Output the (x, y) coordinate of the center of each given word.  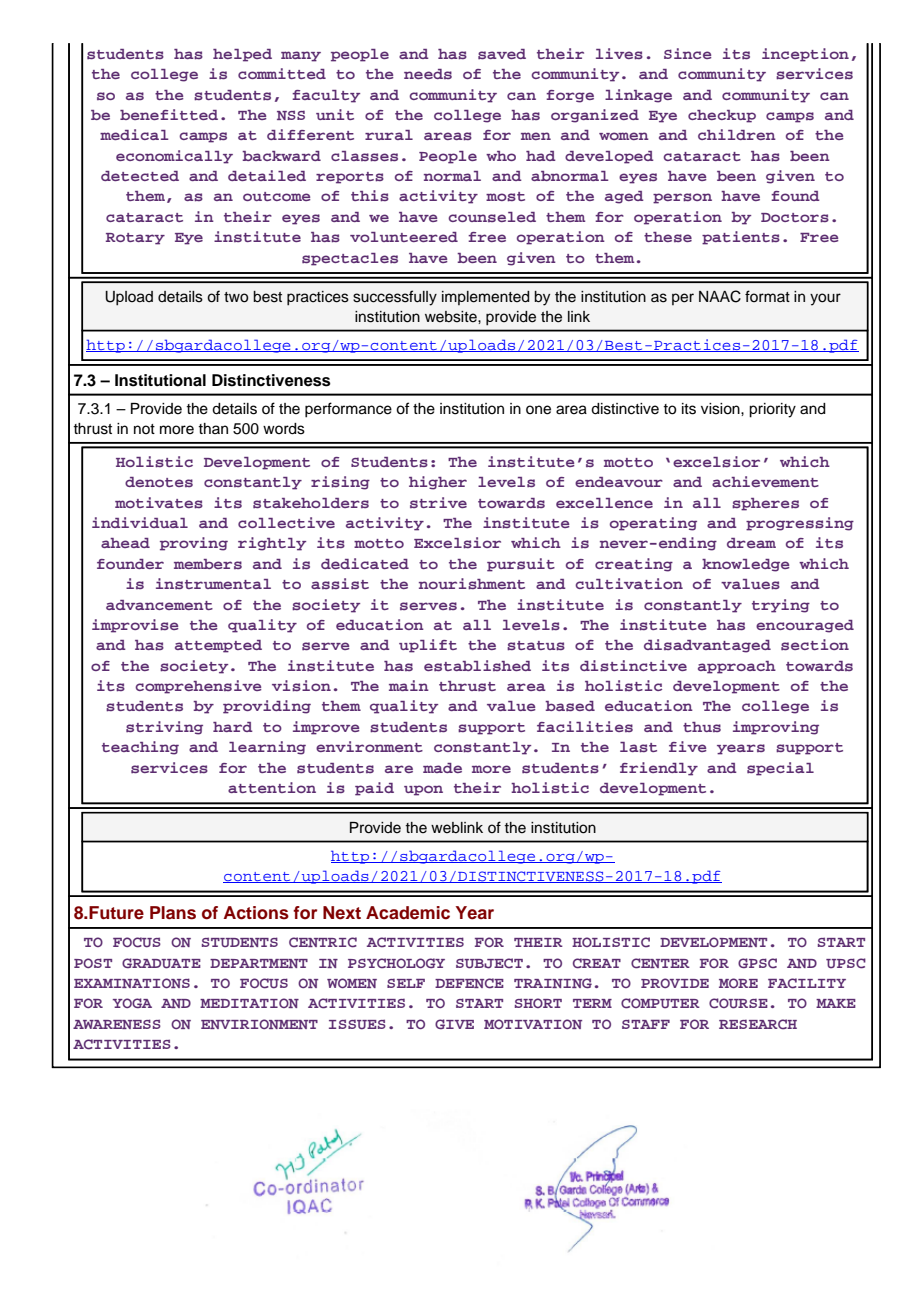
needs (428, 74)
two (236, 297)
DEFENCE (469, 983)
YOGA (132, 1003)
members (208, 564)
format (767, 296)
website (452, 317)
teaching (140, 748)
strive (438, 502)
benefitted (169, 114)
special (780, 769)
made (442, 768)
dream (751, 543)
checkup (722, 116)
